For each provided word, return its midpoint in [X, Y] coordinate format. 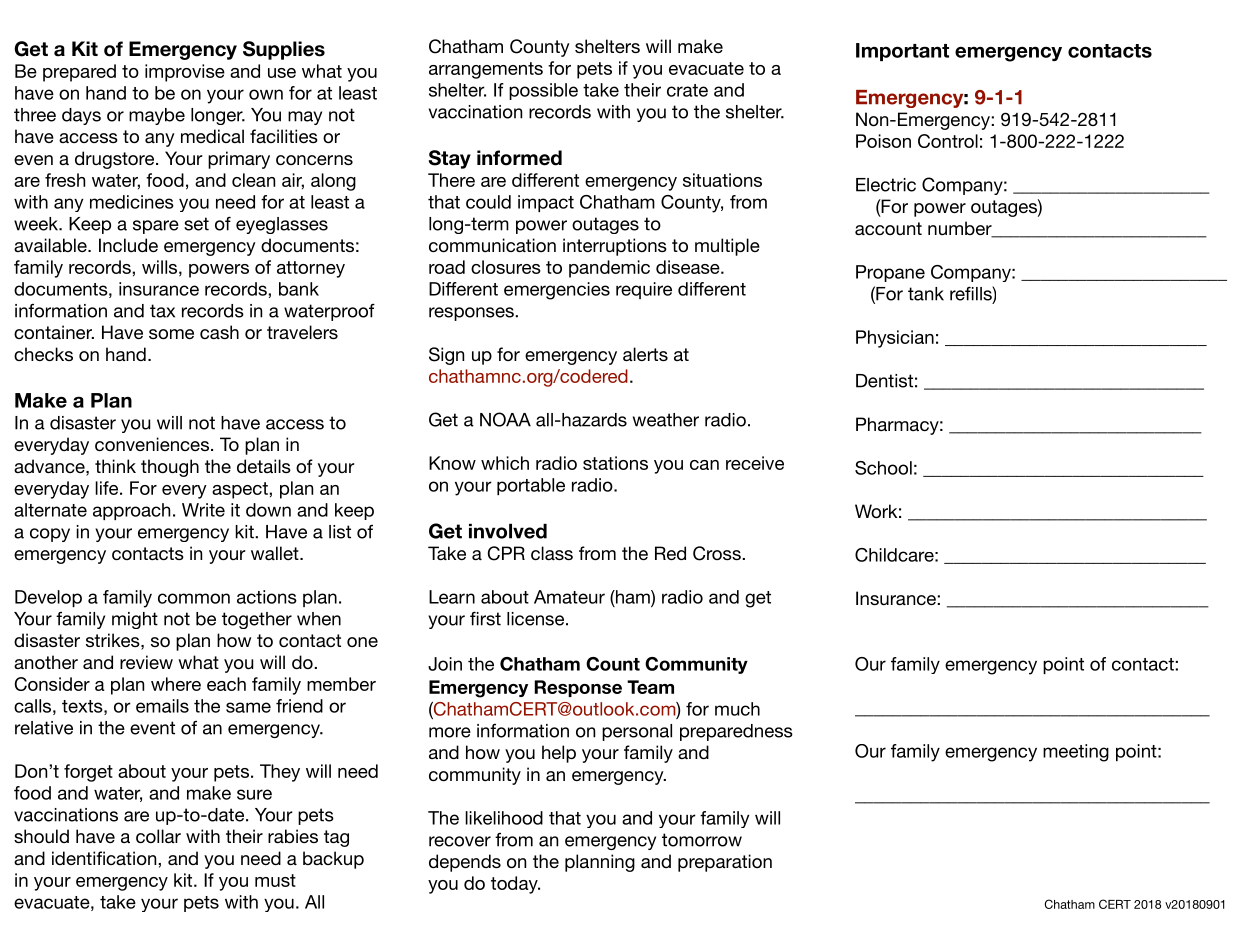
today [515, 885]
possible [543, 91]
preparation [725, 863]
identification [105, 858]
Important [902, 52]
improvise [185, 73]
